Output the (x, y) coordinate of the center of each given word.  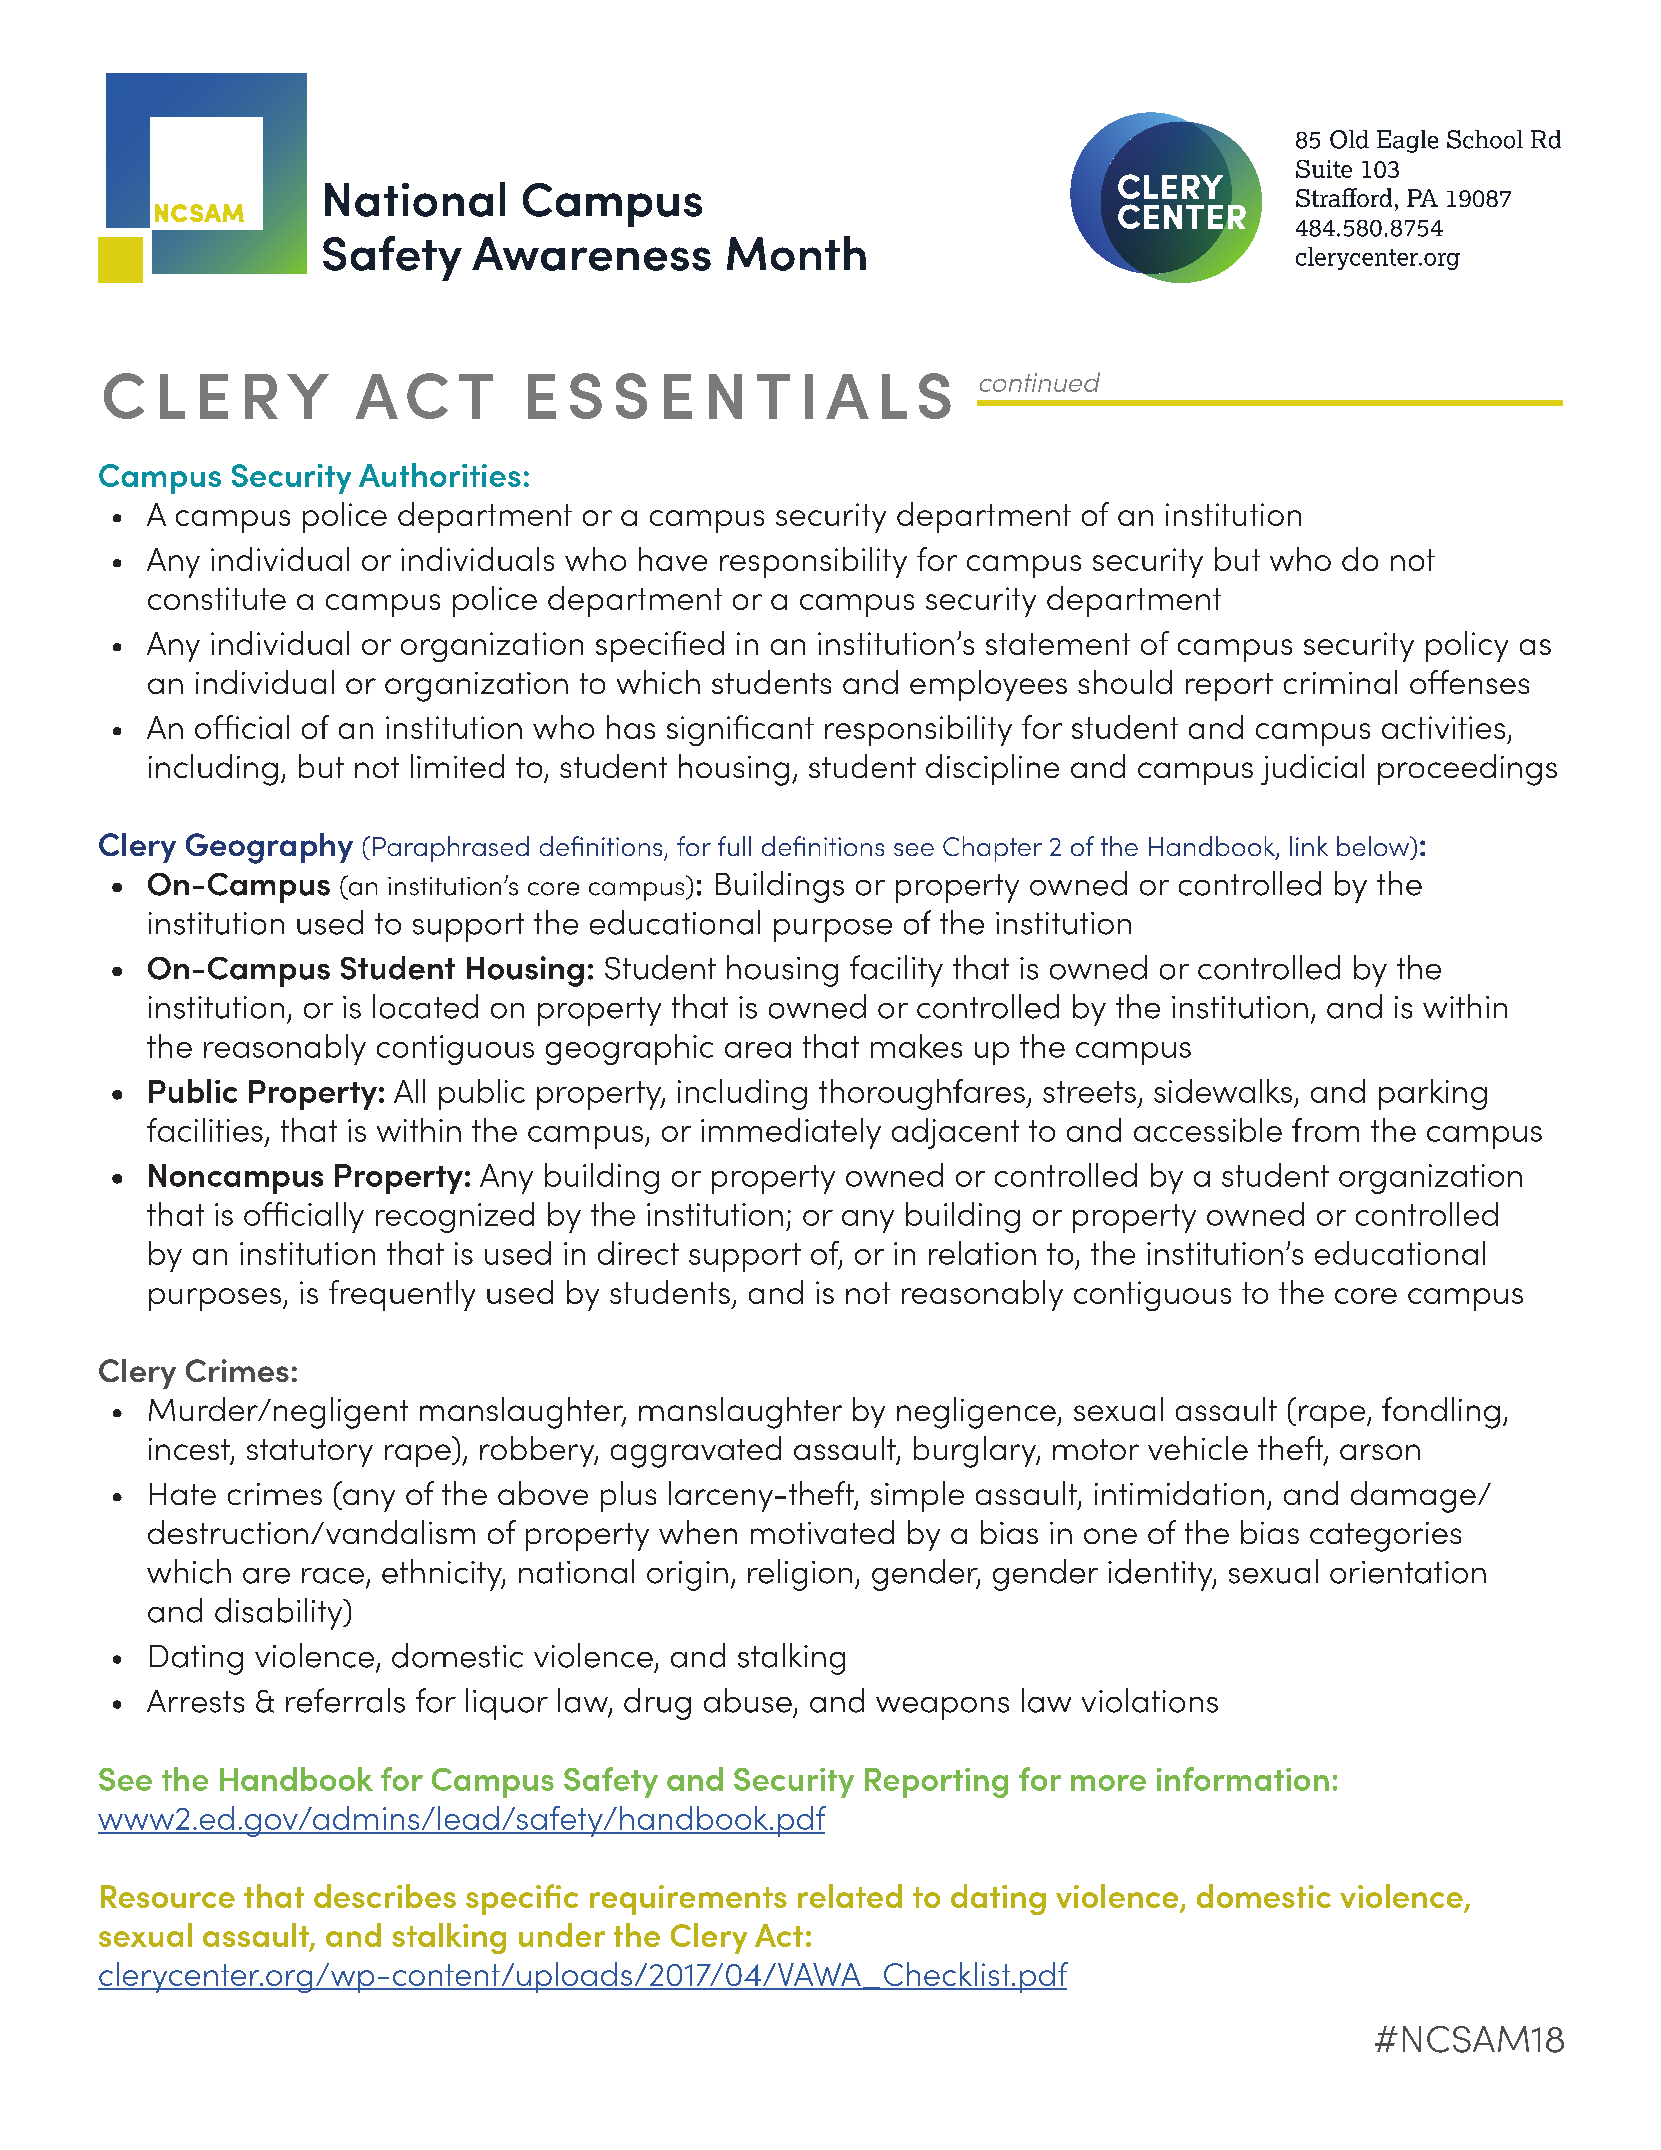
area (758, 1050)
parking (1433, 1094)
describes (385, 1896)
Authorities (440, 475)
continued (1040, 382)
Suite (1324, 169)
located (425, 1006)
